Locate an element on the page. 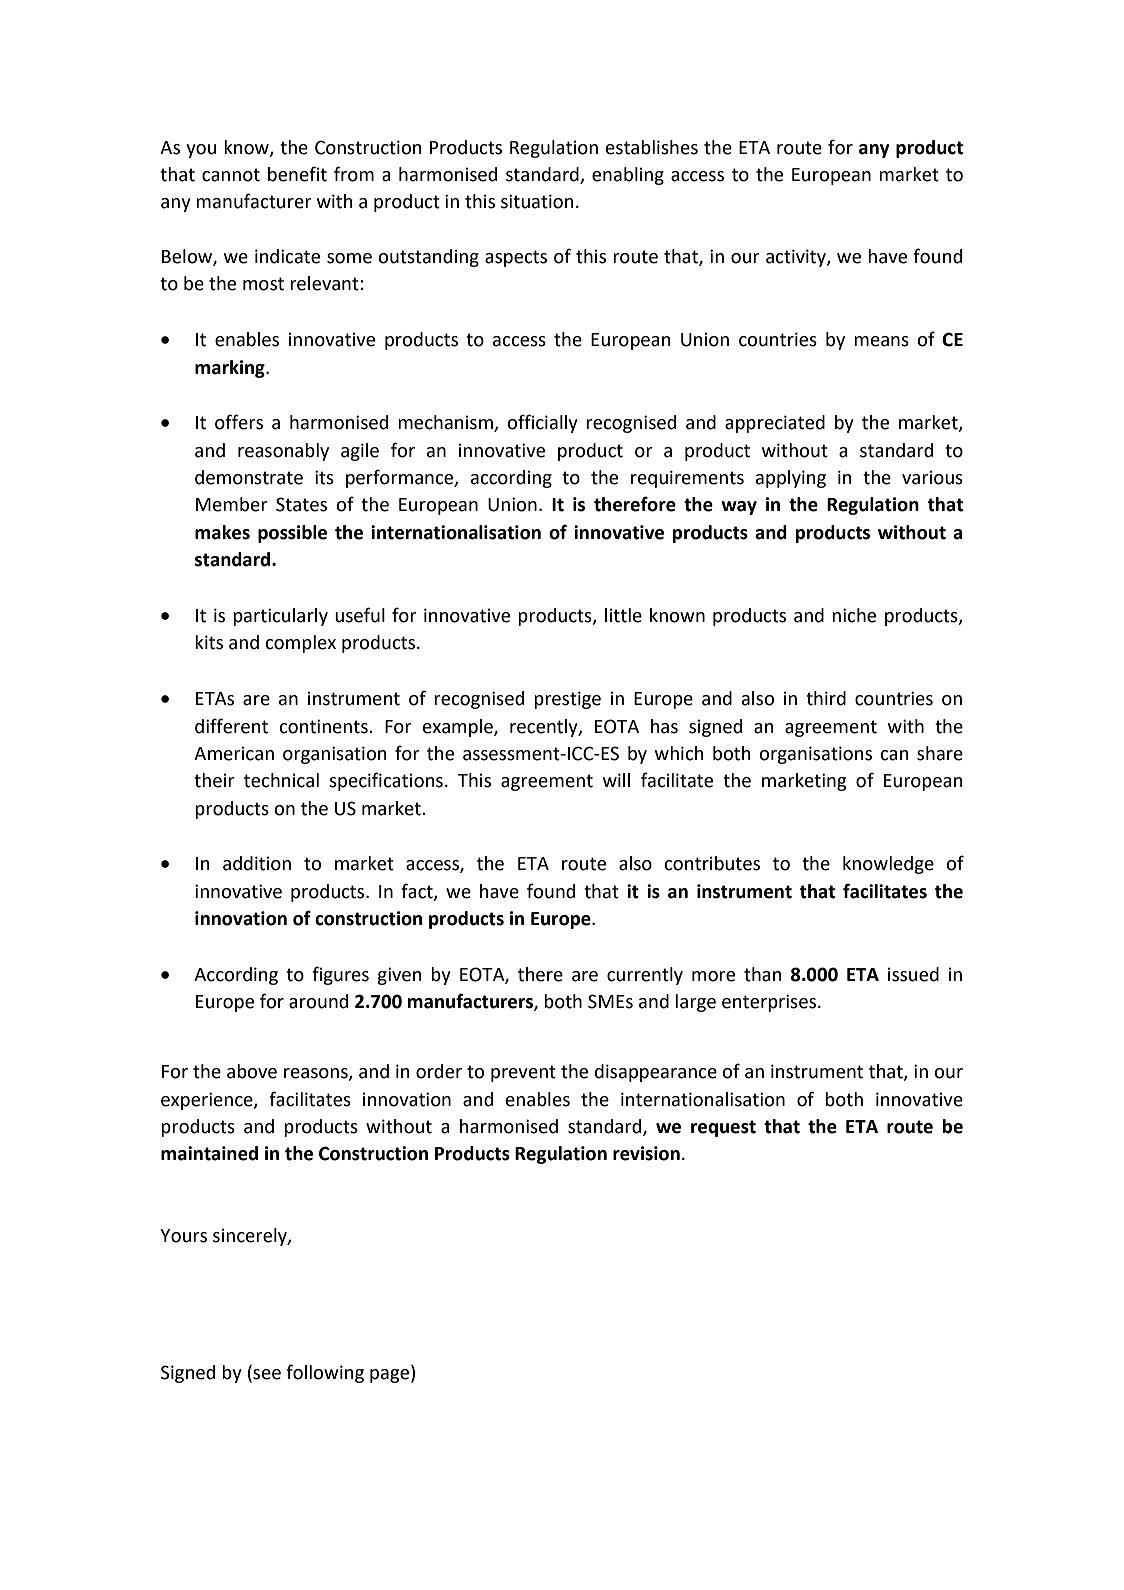 This image has width=1124, height=1590. figures is located at coordinates (340, 975).
